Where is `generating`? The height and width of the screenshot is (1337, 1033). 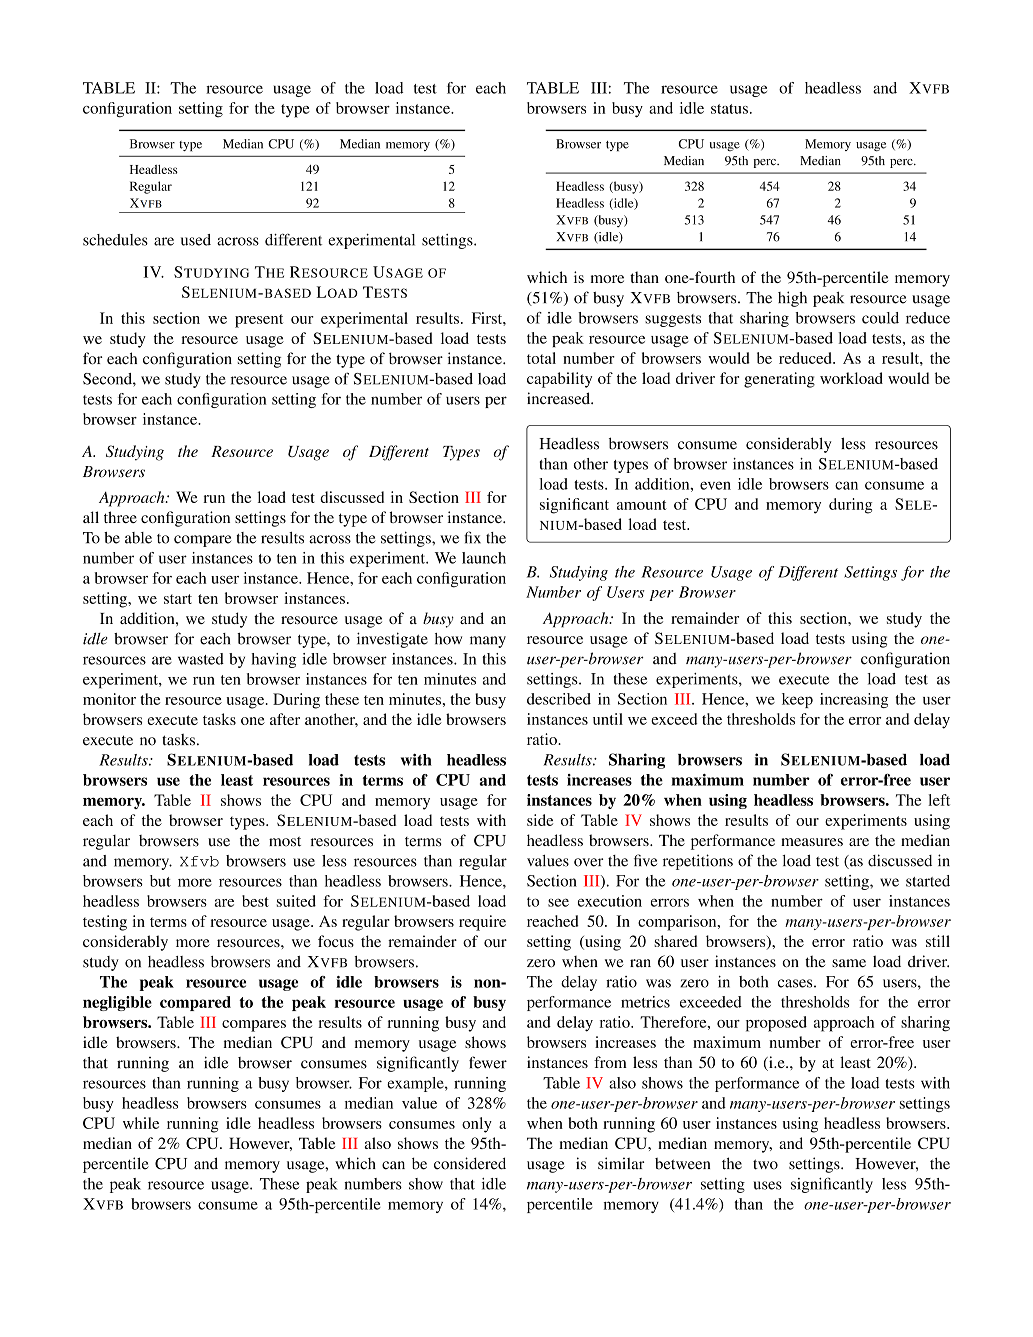 generating is located at coordinates (779, 380).
